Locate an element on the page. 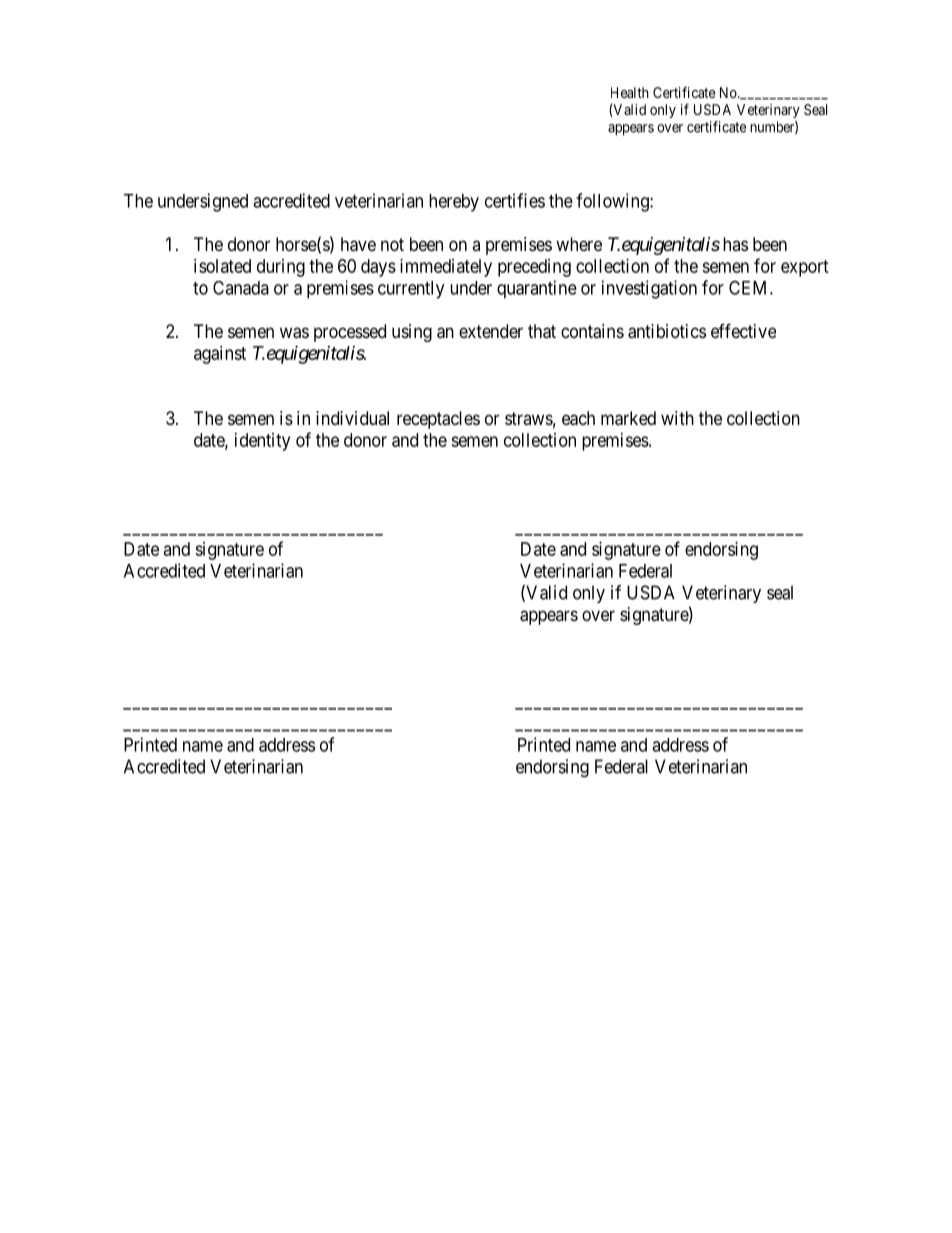 The height and width of the page is (1233, 952). extender is located at coordinates (491, 331).
